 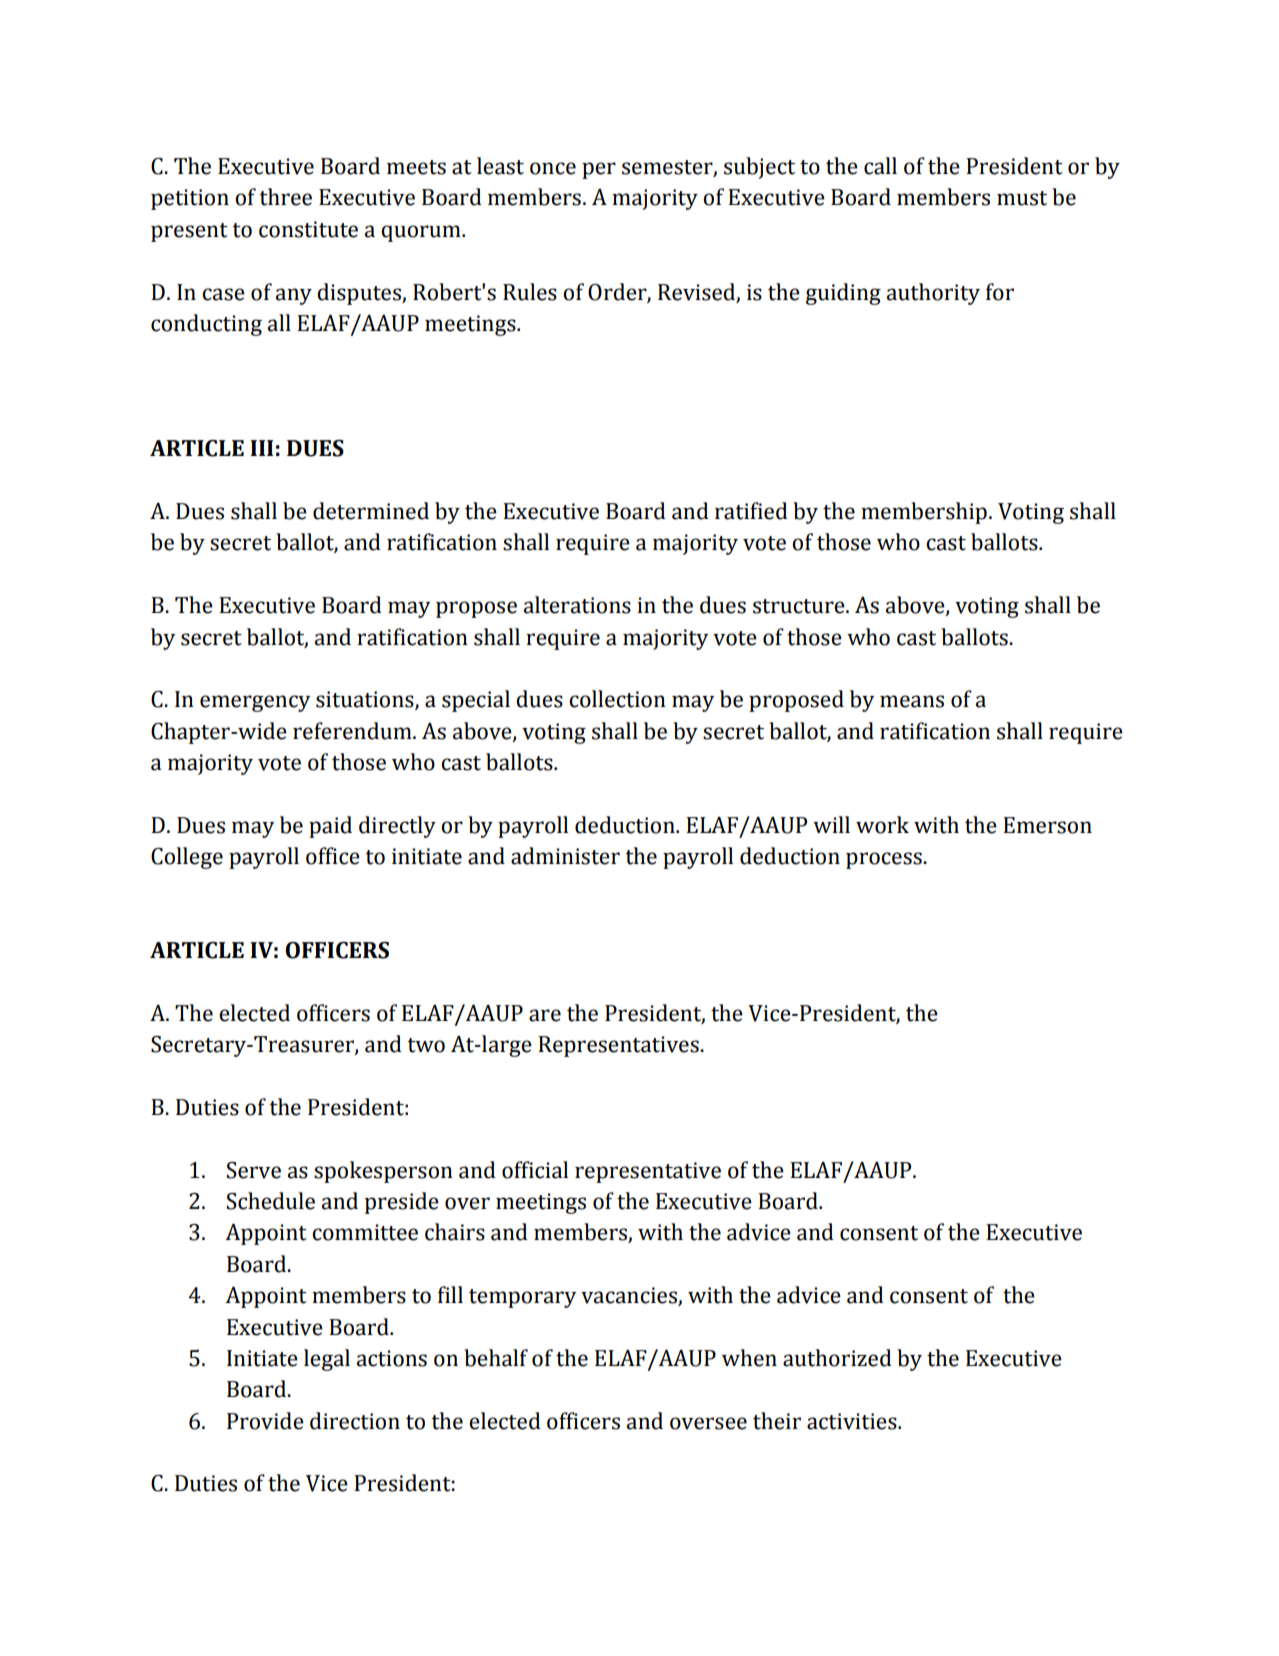 I want to click on three, so click(x=286, y=197).
